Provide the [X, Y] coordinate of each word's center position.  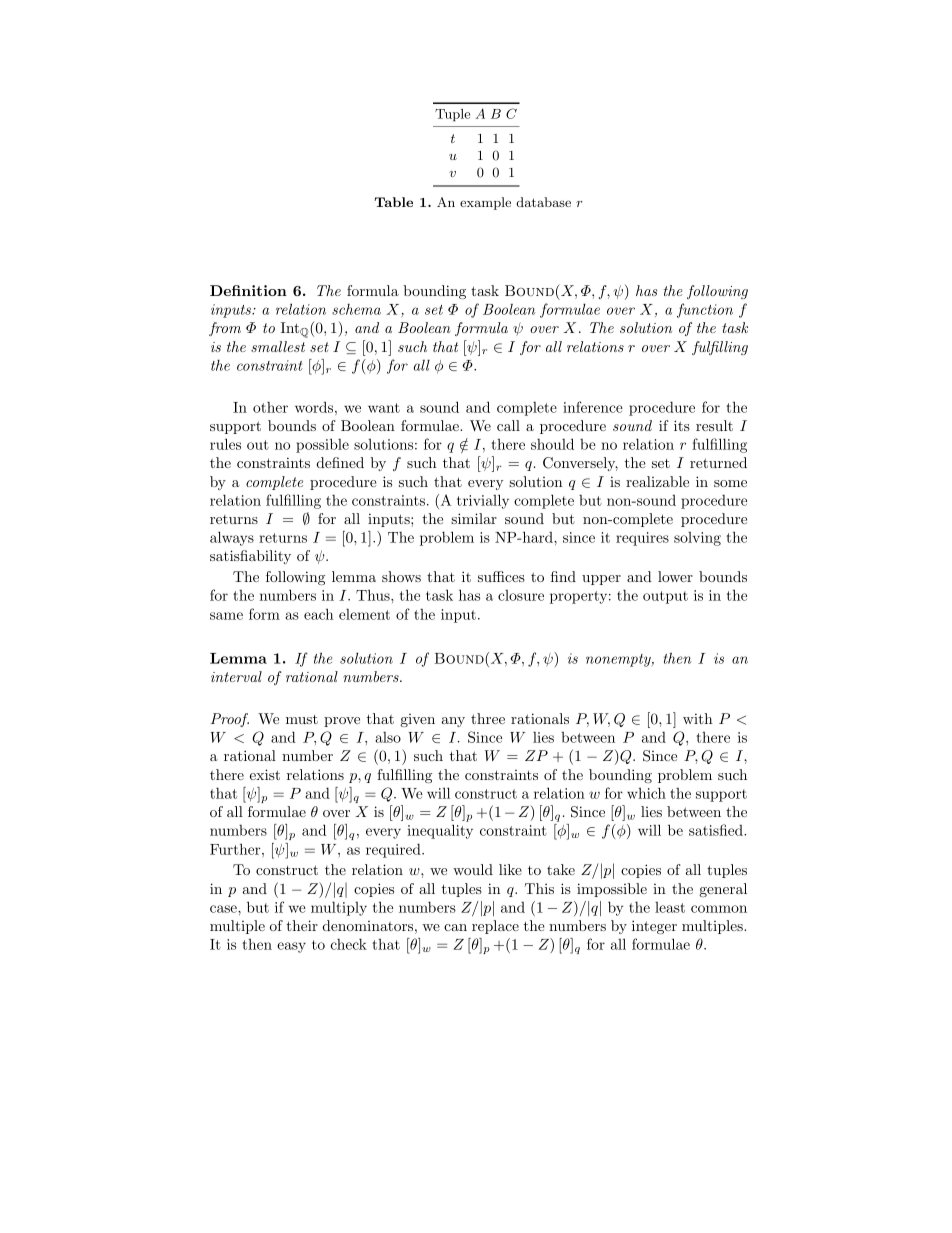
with [698, 718]
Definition [248, 290]
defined [340, 462]
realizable [657, 481]
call [508, 425]
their [302, 925]
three [488, 718]
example [485, 203]
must [302, 719]
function [705, 310]
